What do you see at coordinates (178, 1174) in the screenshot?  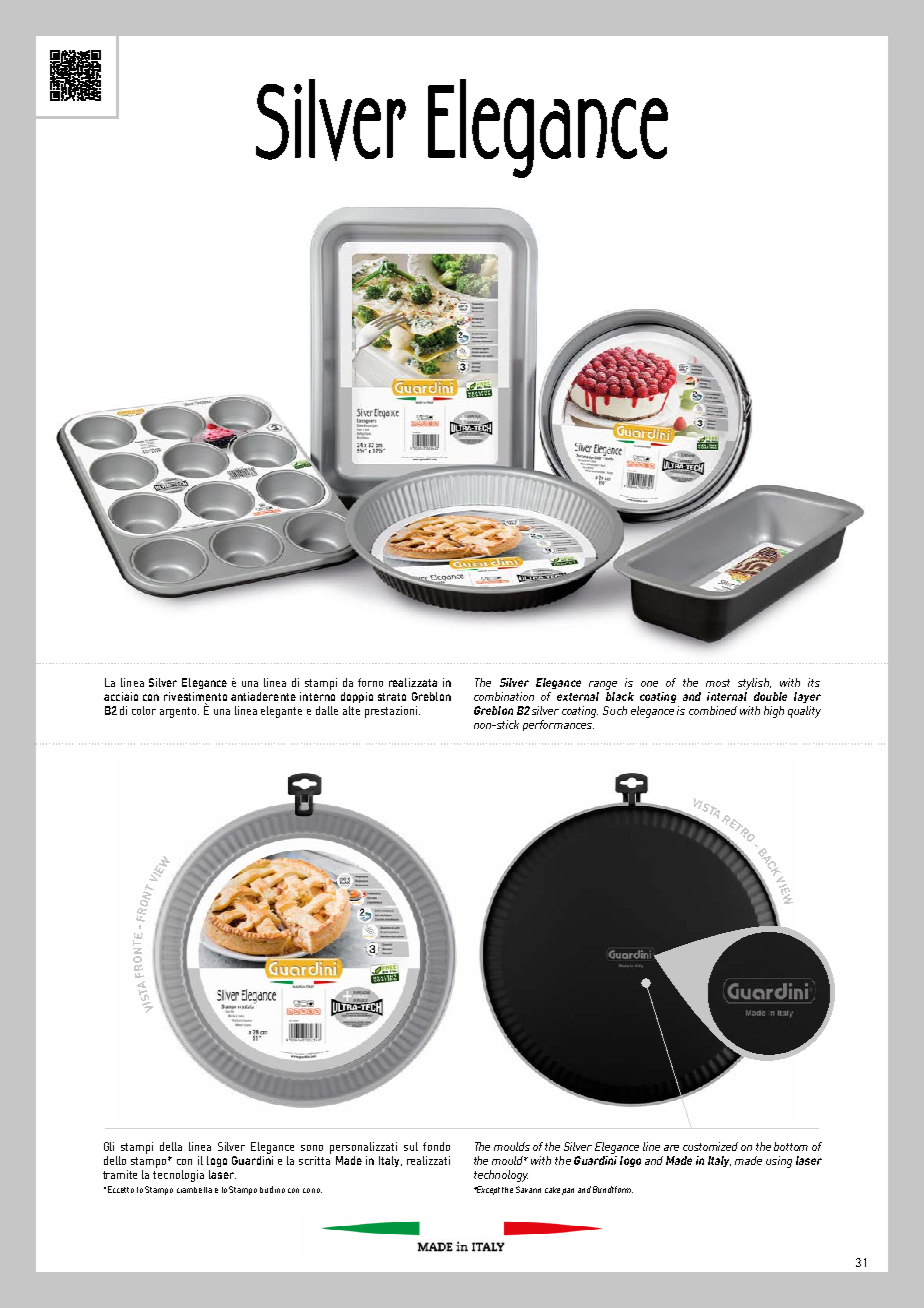 I see `tecnologia` at bounding box center [178, 1174].
